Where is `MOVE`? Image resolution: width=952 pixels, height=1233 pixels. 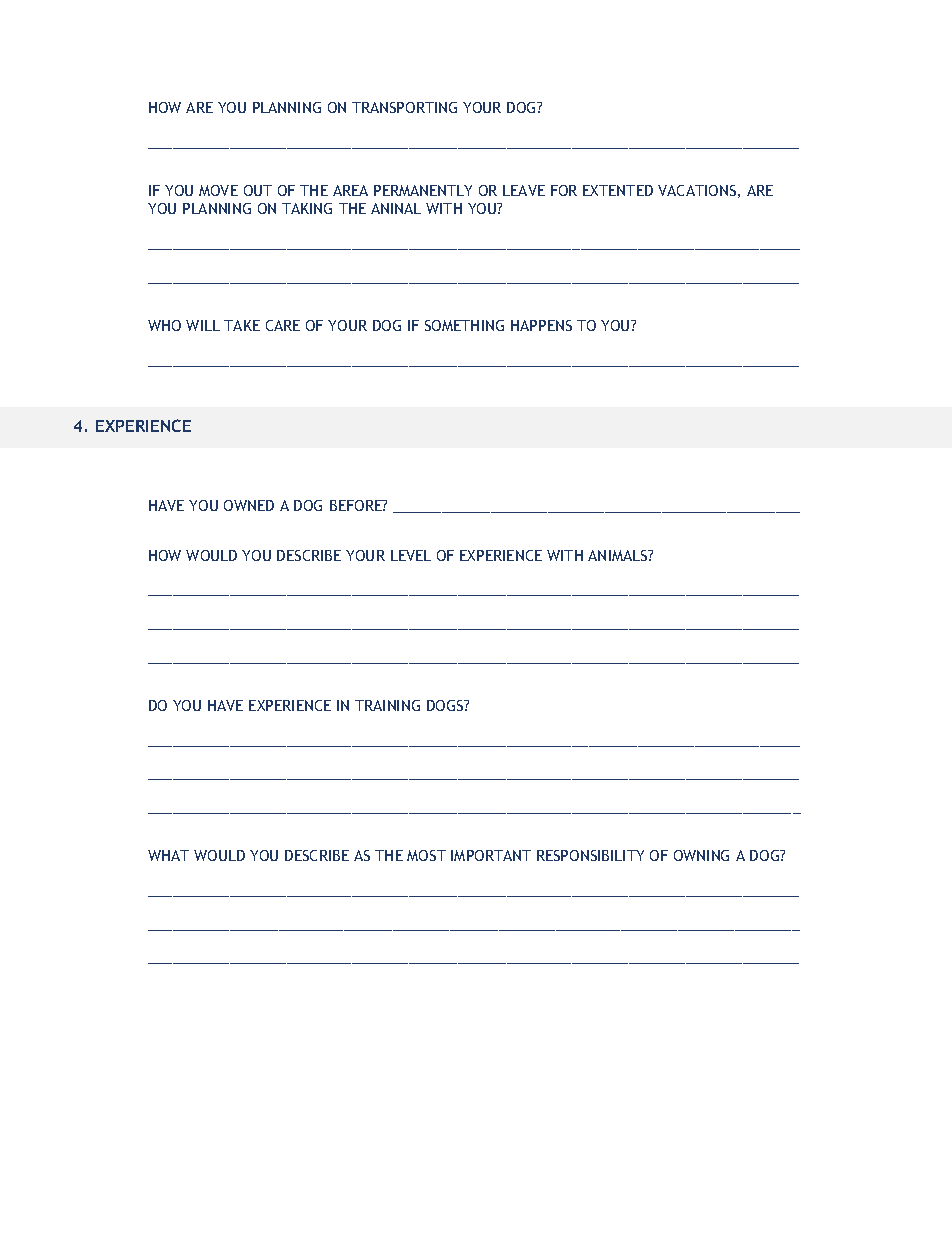 MOVE is located at coordinates (218, 190).
